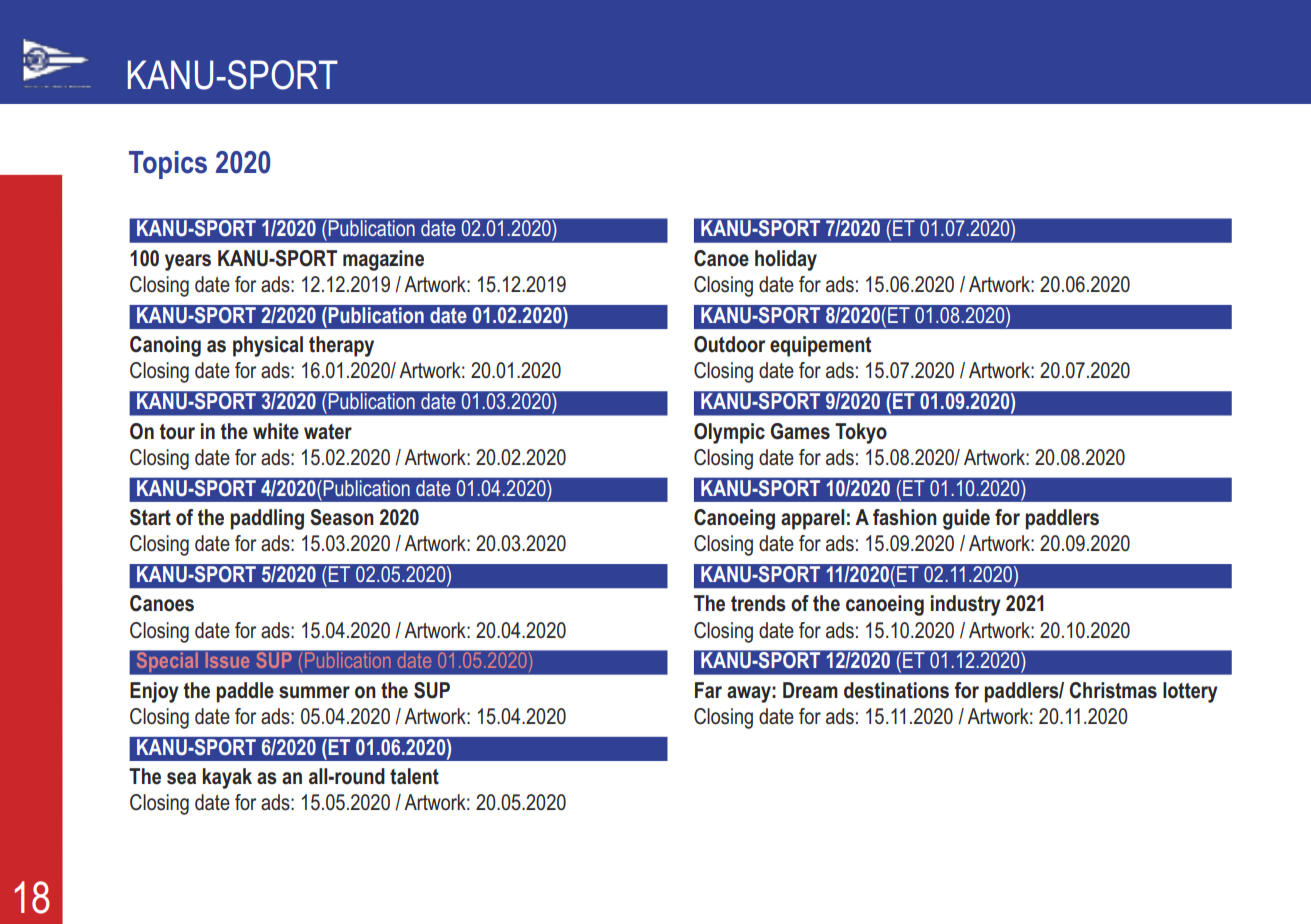  Describe the element at coordinates (758, 603) in the document. I see `trends` at that location.
